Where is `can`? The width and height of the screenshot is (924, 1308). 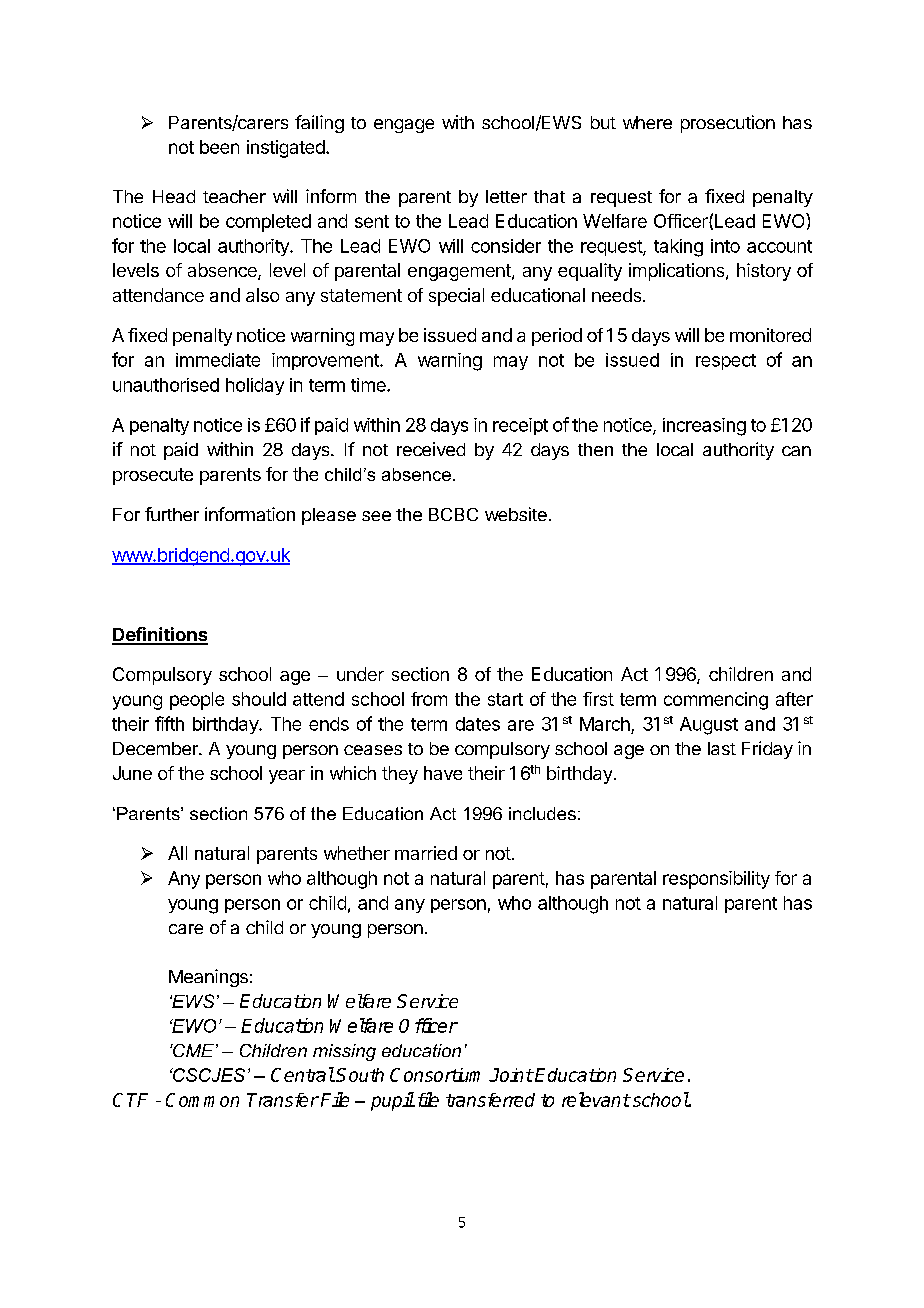 can is located at coordinates (796, 451).
